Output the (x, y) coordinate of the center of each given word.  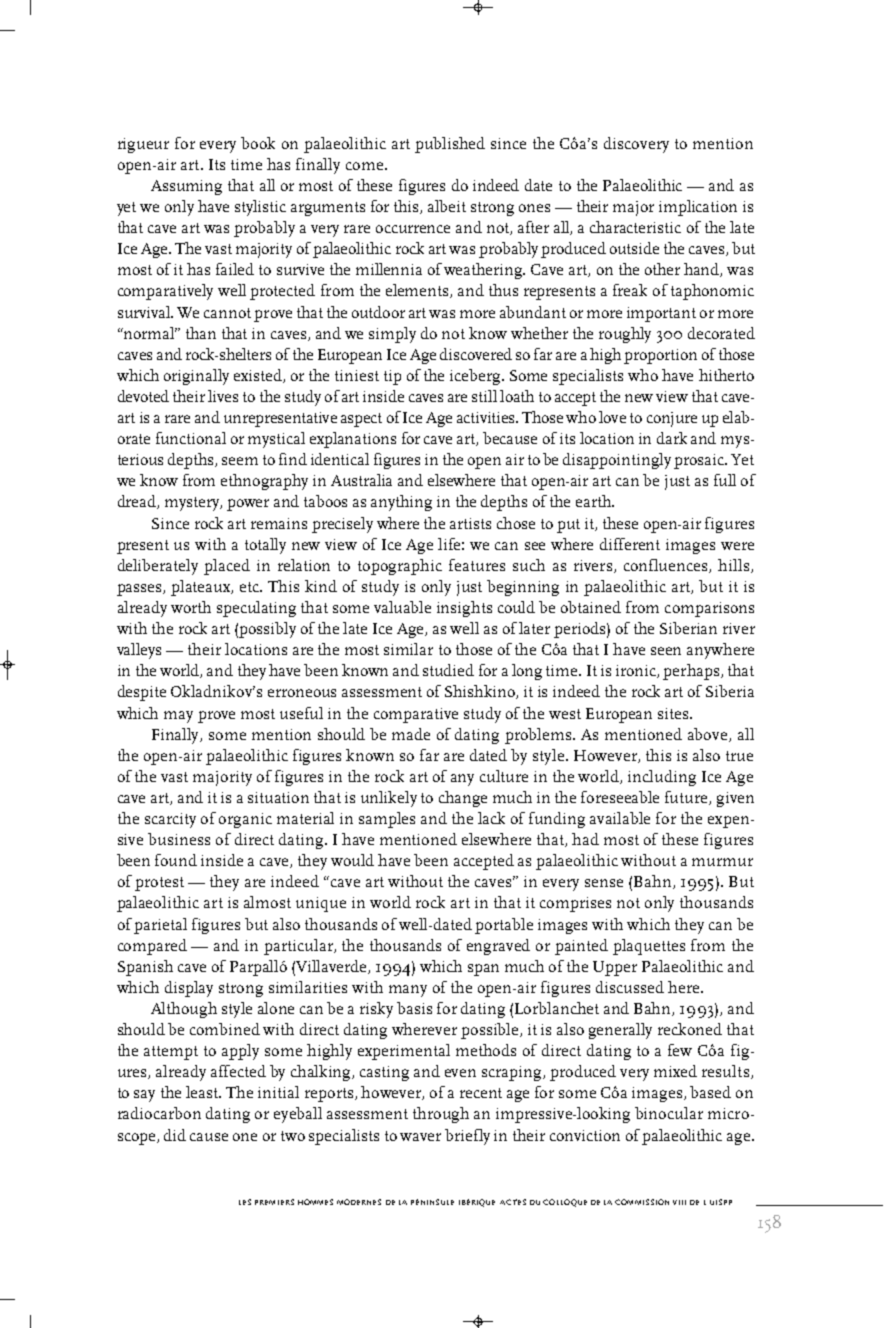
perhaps (691, 672)
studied (448, 670)
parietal (160, 926)
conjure (672, 419)
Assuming (186, 187)
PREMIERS (274, 1202)
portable (504, 926)
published (450, 145)
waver (420, 1137)
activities (487, 417)
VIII (679, 1202)
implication (698, 208)
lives (223, 396)
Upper (615, 968)
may (178, 717)
